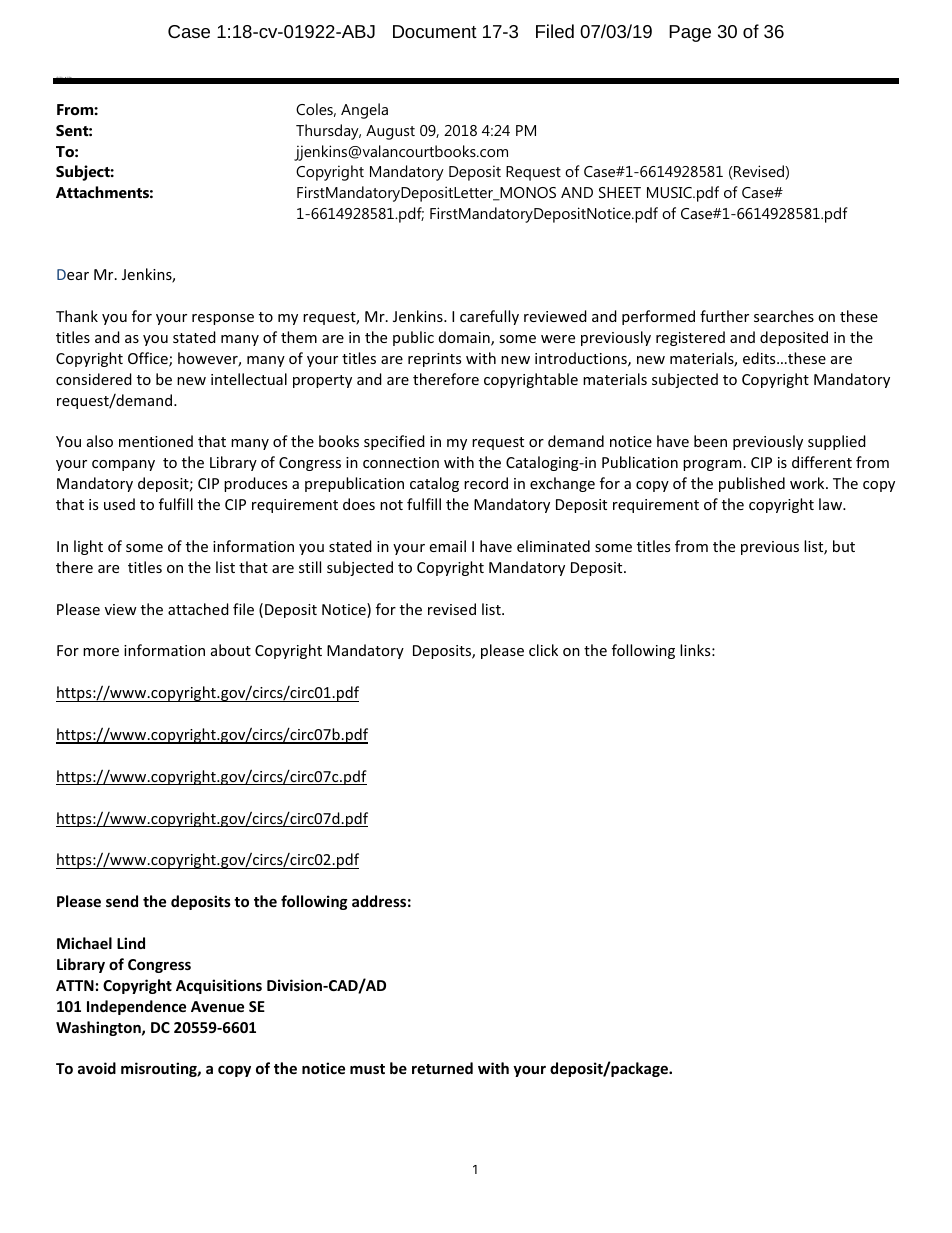 The image size is (952, 1233). What do you see at coordinates (435, 31) in the image?
I see `Document` at bounding box center [435, 31].
